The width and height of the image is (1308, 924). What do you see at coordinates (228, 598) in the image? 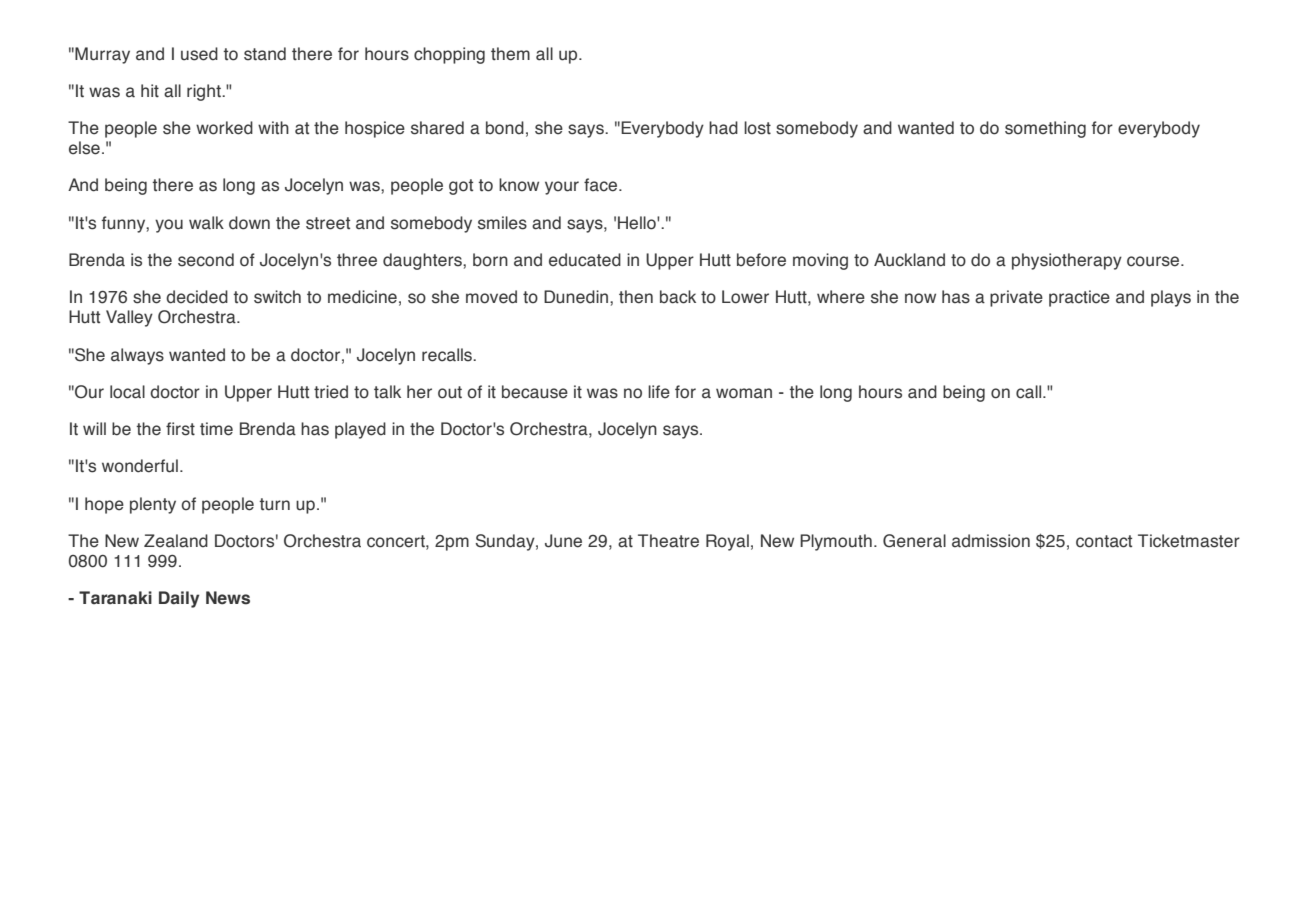
I see `News` at bounding box center [228, 598].
